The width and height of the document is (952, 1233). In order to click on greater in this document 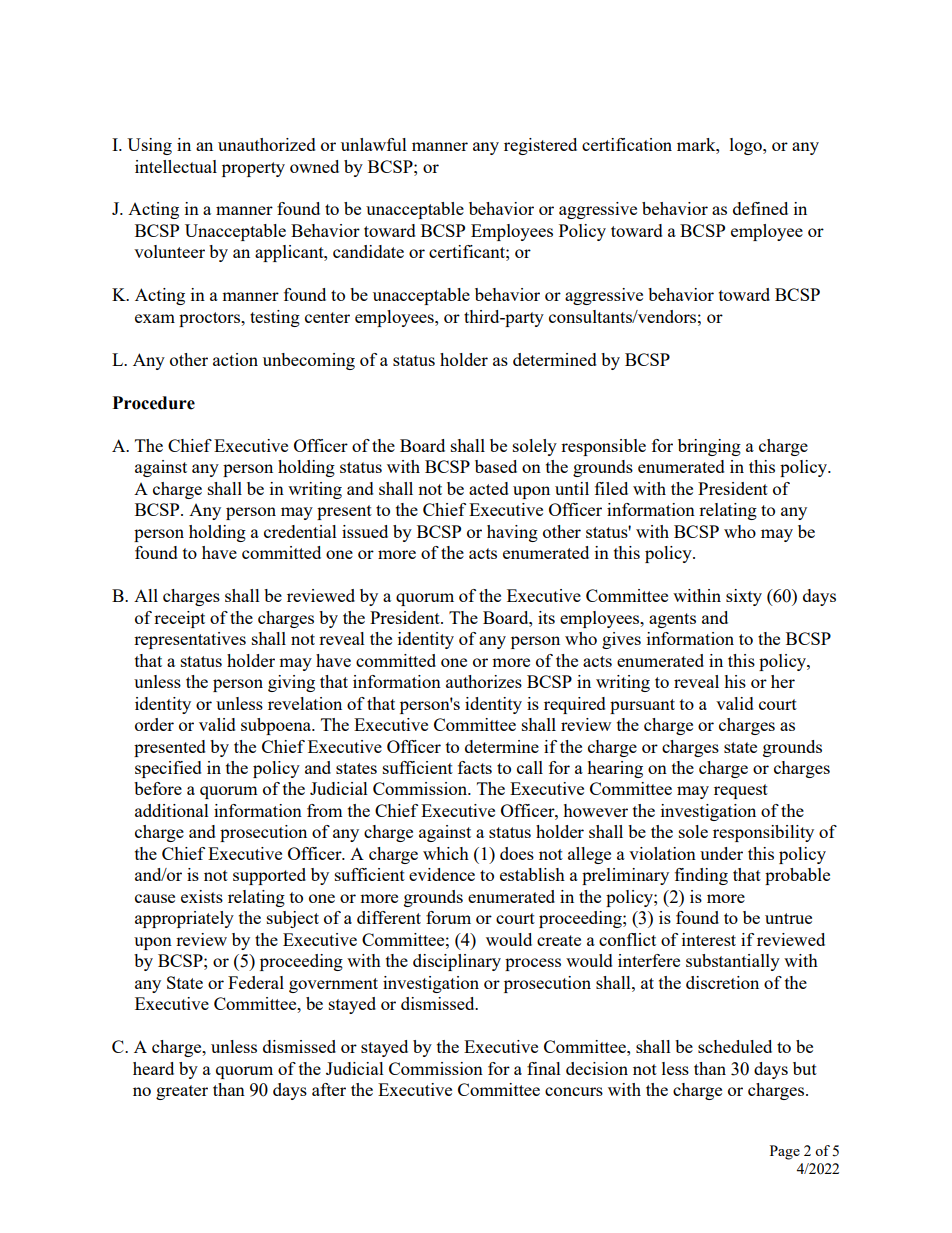, I will do `click(182, 1092)`.
